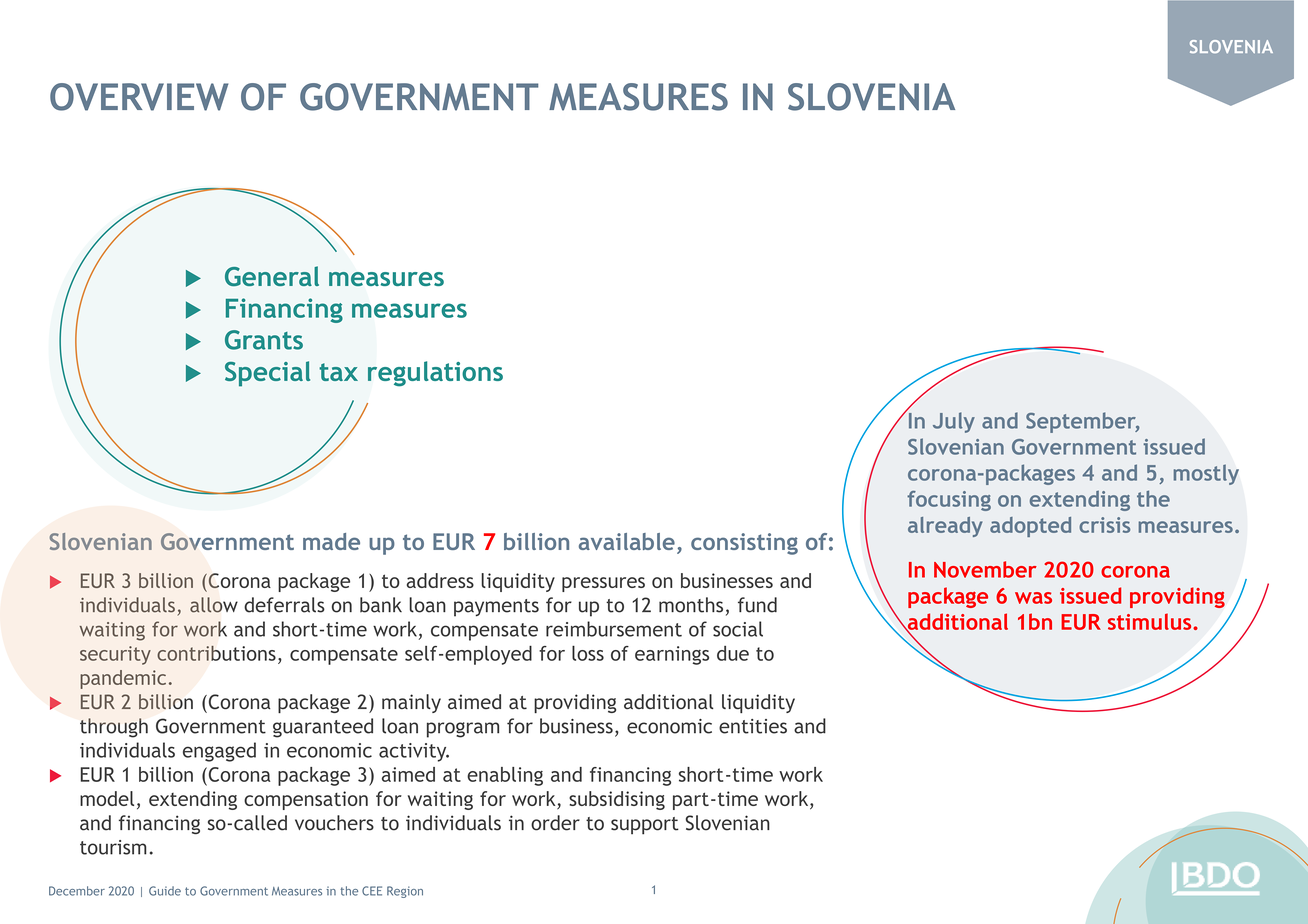  I want to click on made, so click(331, 541).
